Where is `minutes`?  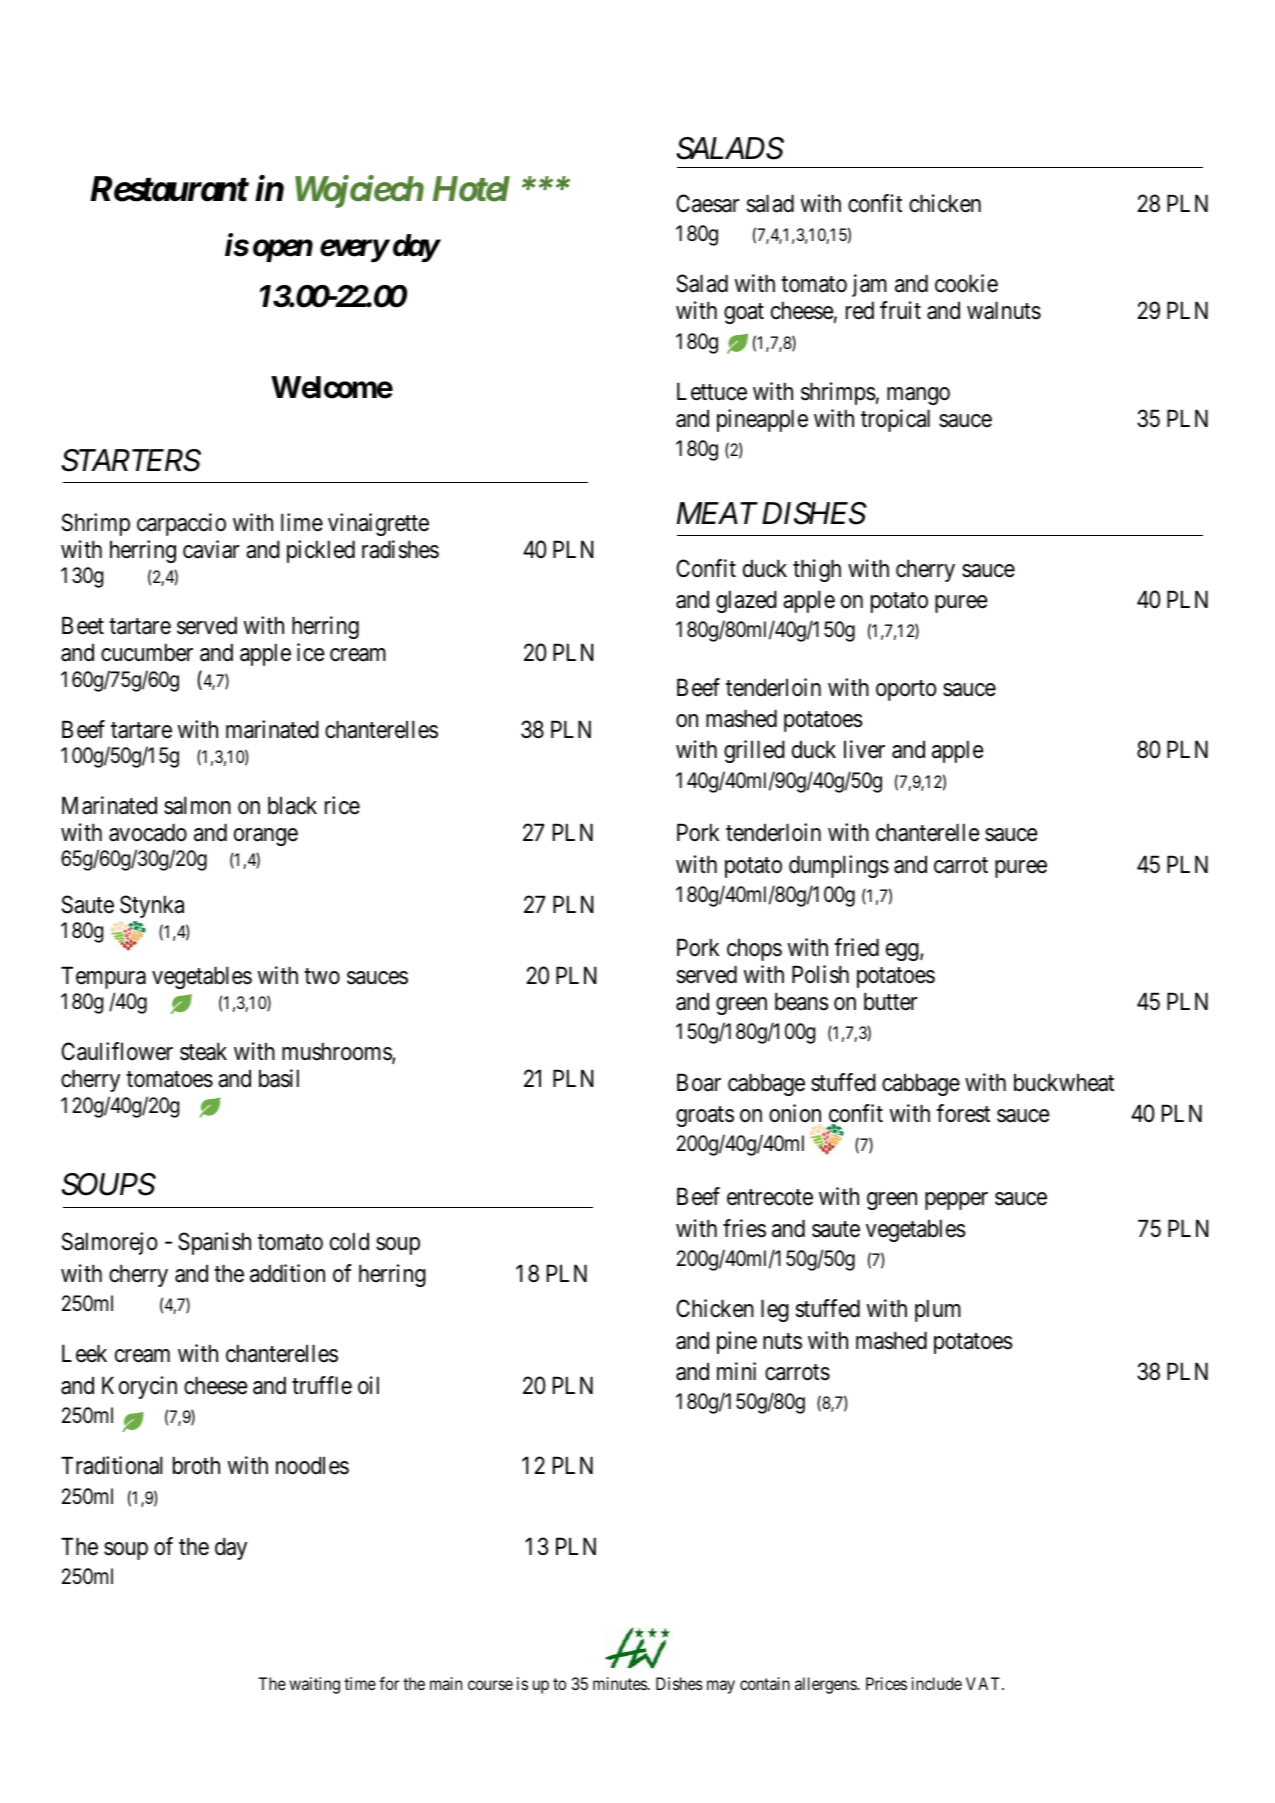 minutes is located at coordinates (620, 1683).
